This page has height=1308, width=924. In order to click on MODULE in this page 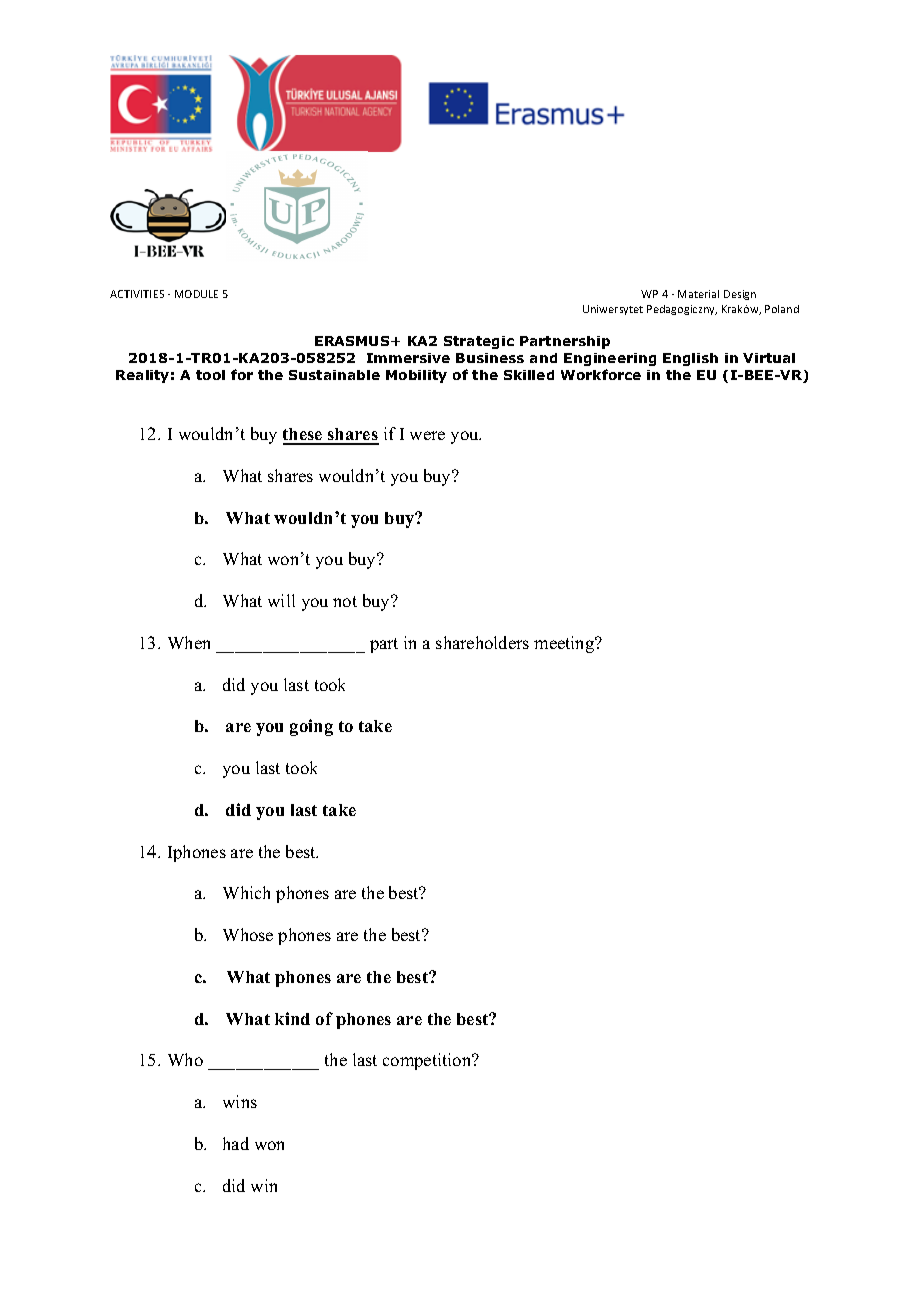, I will do `click(196, 294)`.
